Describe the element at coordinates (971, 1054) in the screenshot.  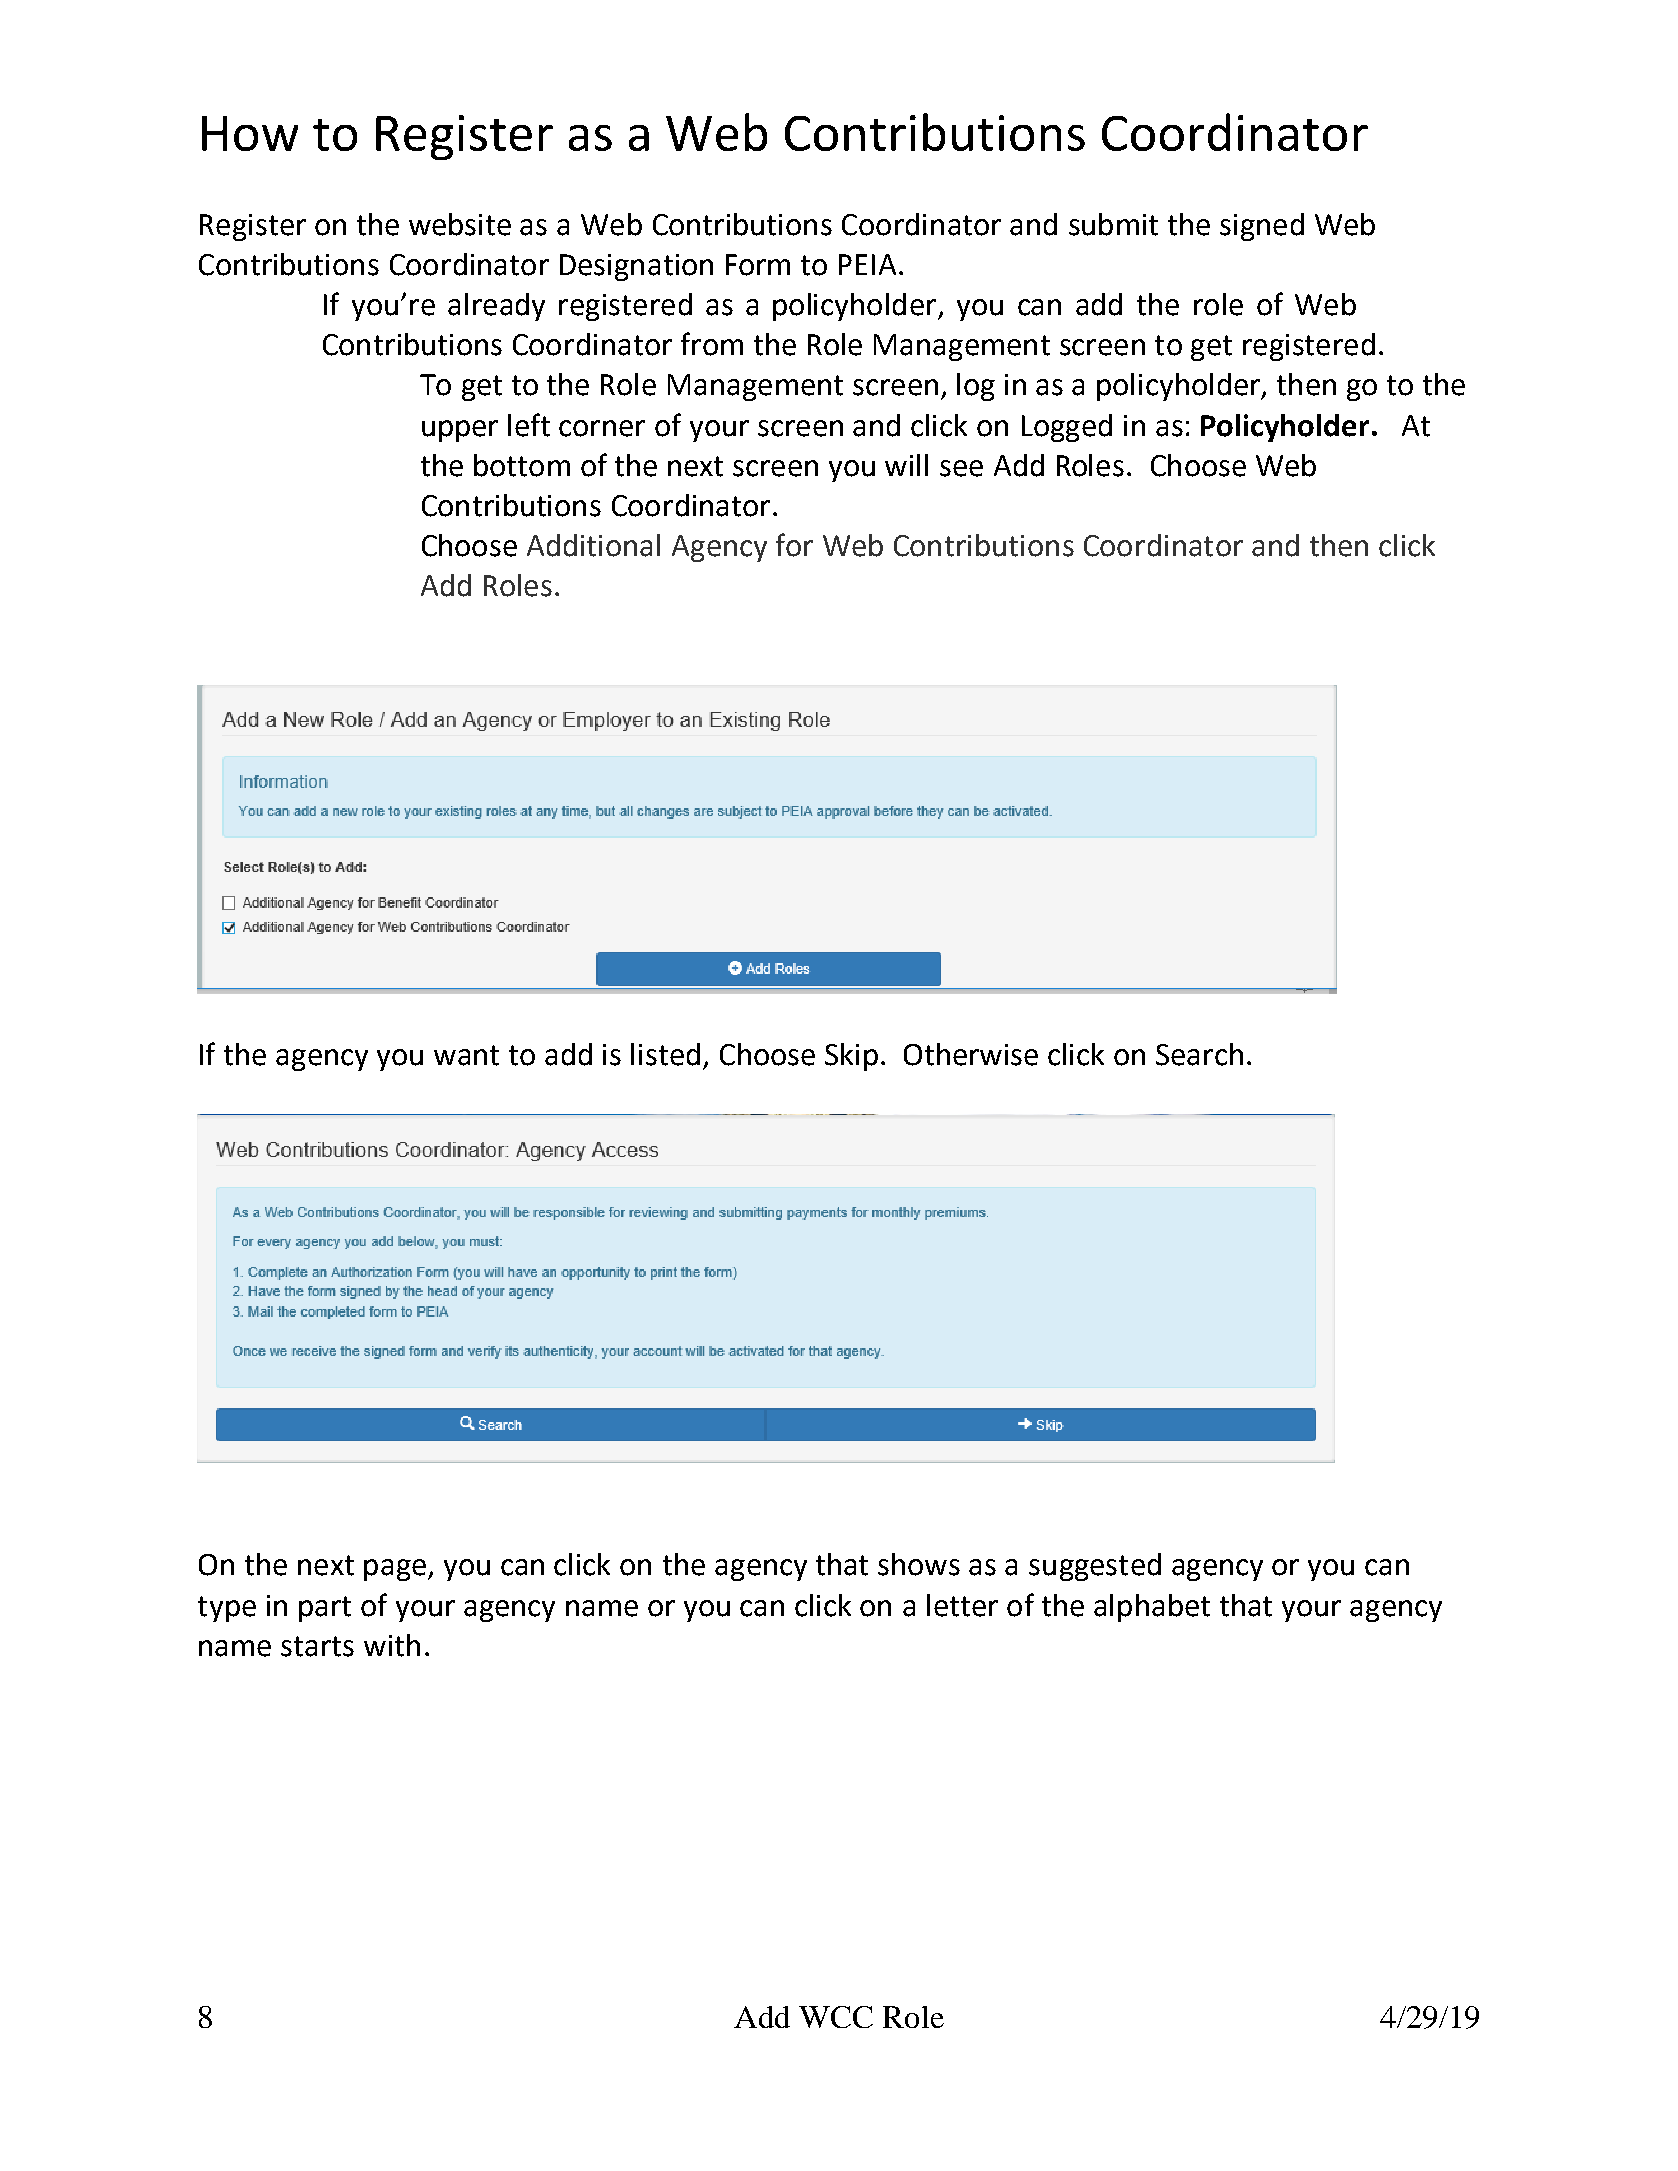
I see `Otherwise` at that location.
